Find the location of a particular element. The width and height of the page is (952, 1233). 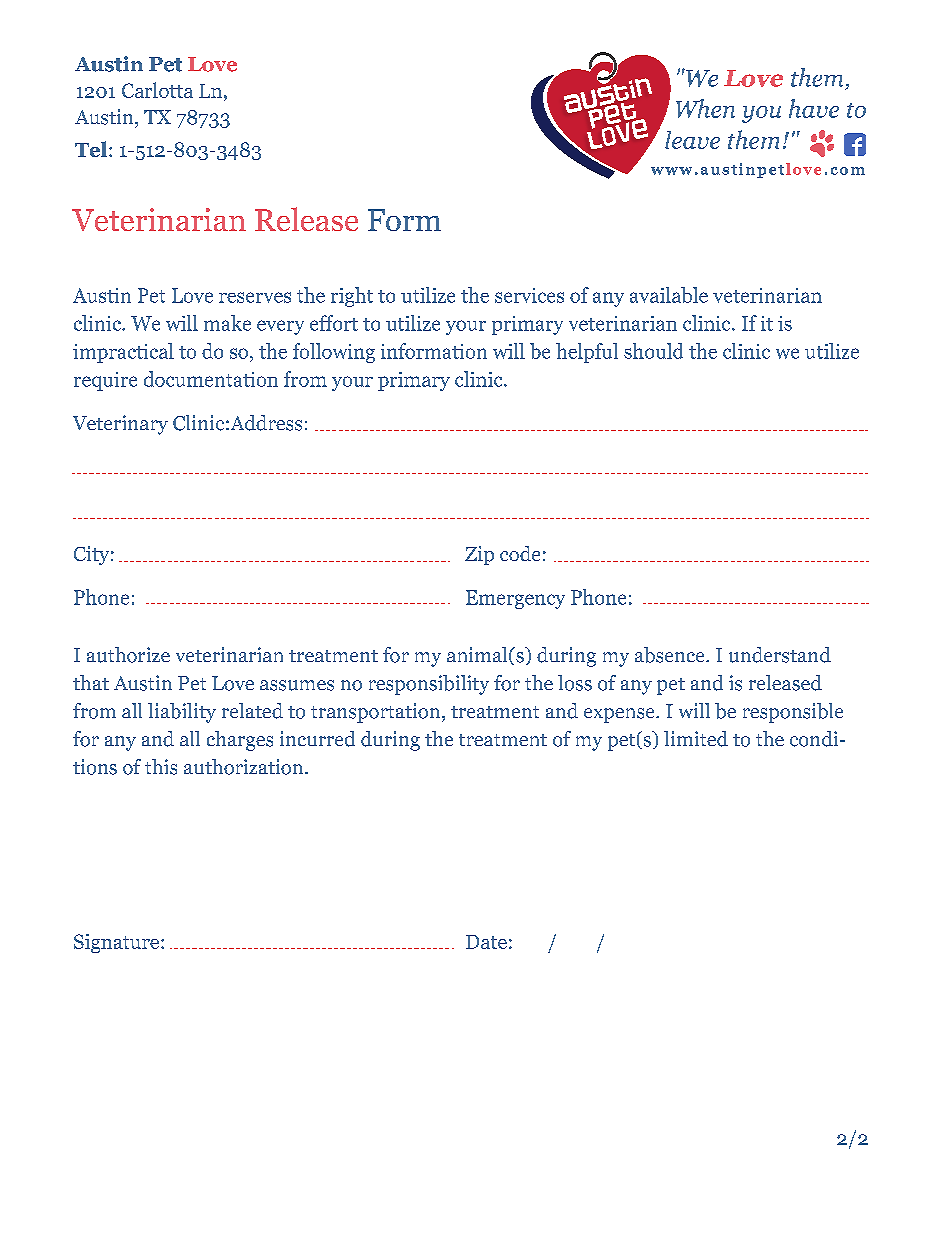

available is located at coordinates (669, 295).
